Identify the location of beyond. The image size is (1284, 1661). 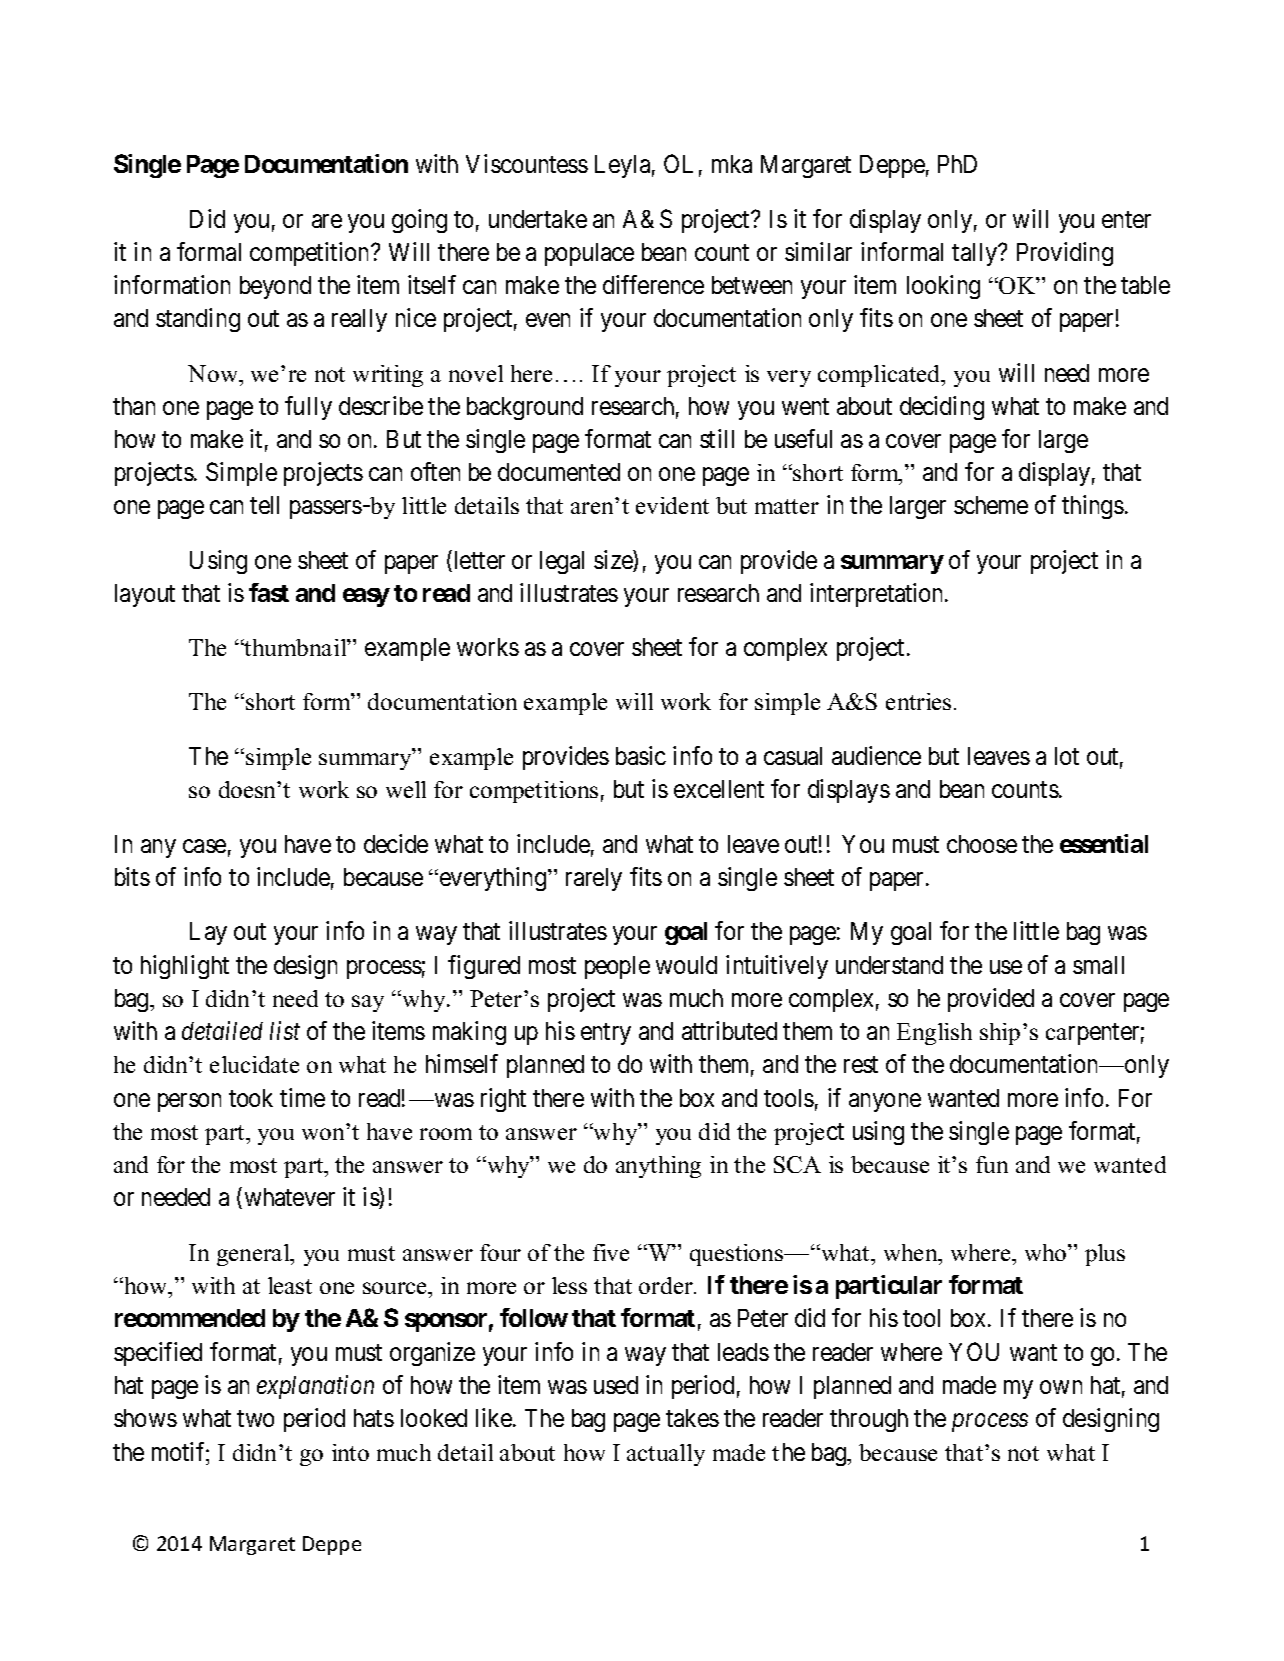
(275, 287).
